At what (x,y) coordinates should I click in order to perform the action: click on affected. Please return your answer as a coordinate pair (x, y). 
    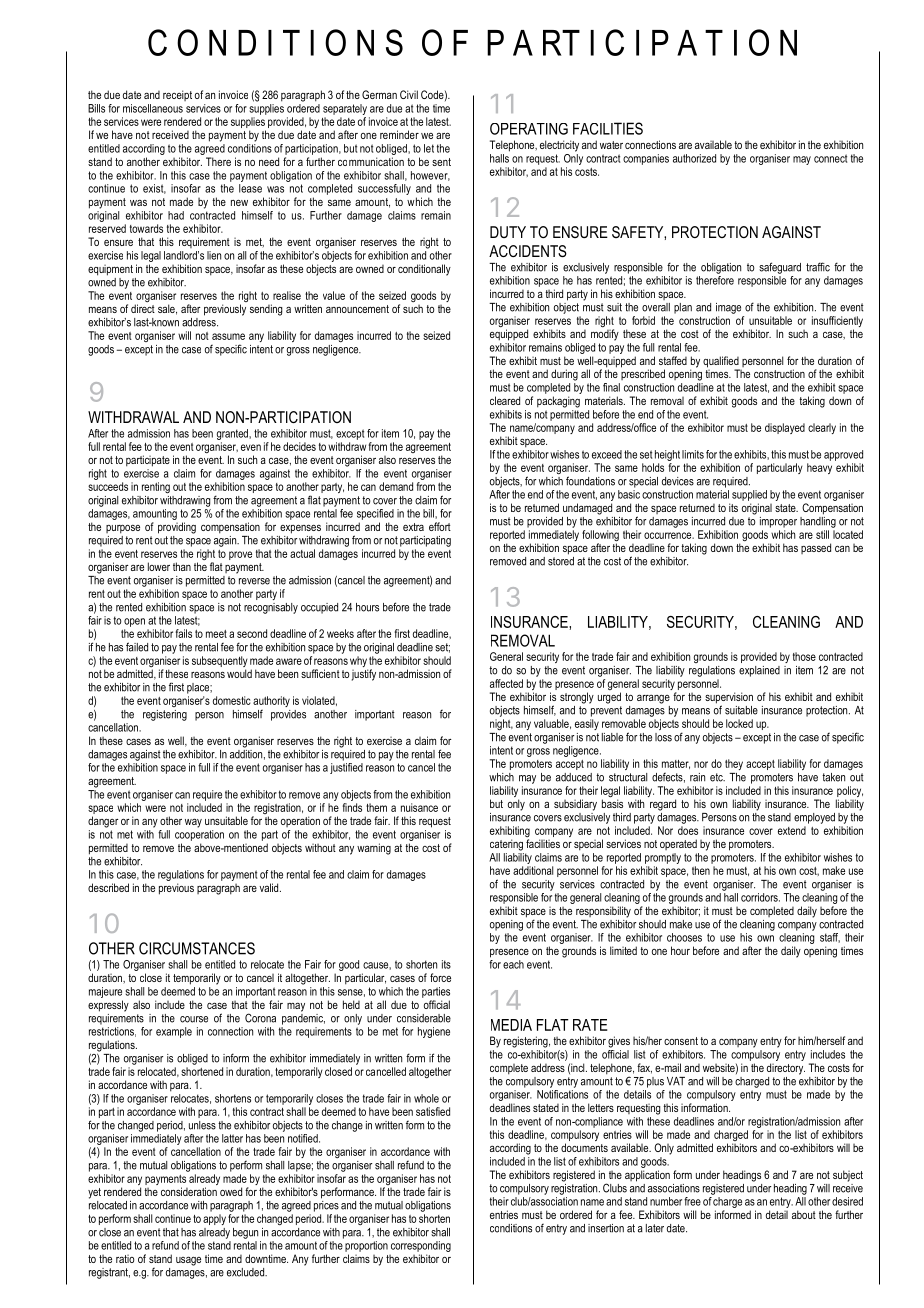
    Looking at the image, I should click on (506, 683).
